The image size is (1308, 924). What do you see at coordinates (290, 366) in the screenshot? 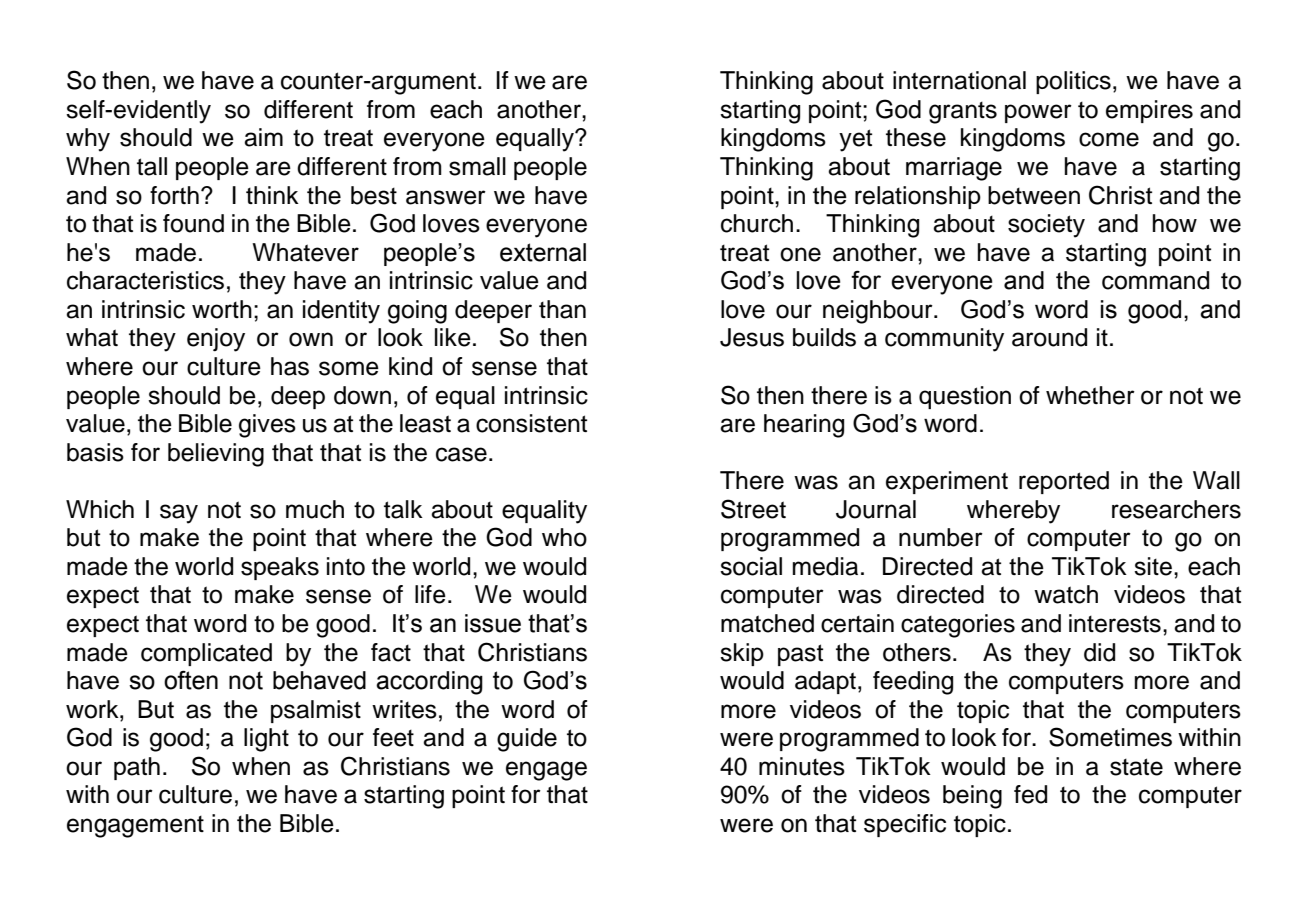
I see `has` at bounding box center [290, 366].
